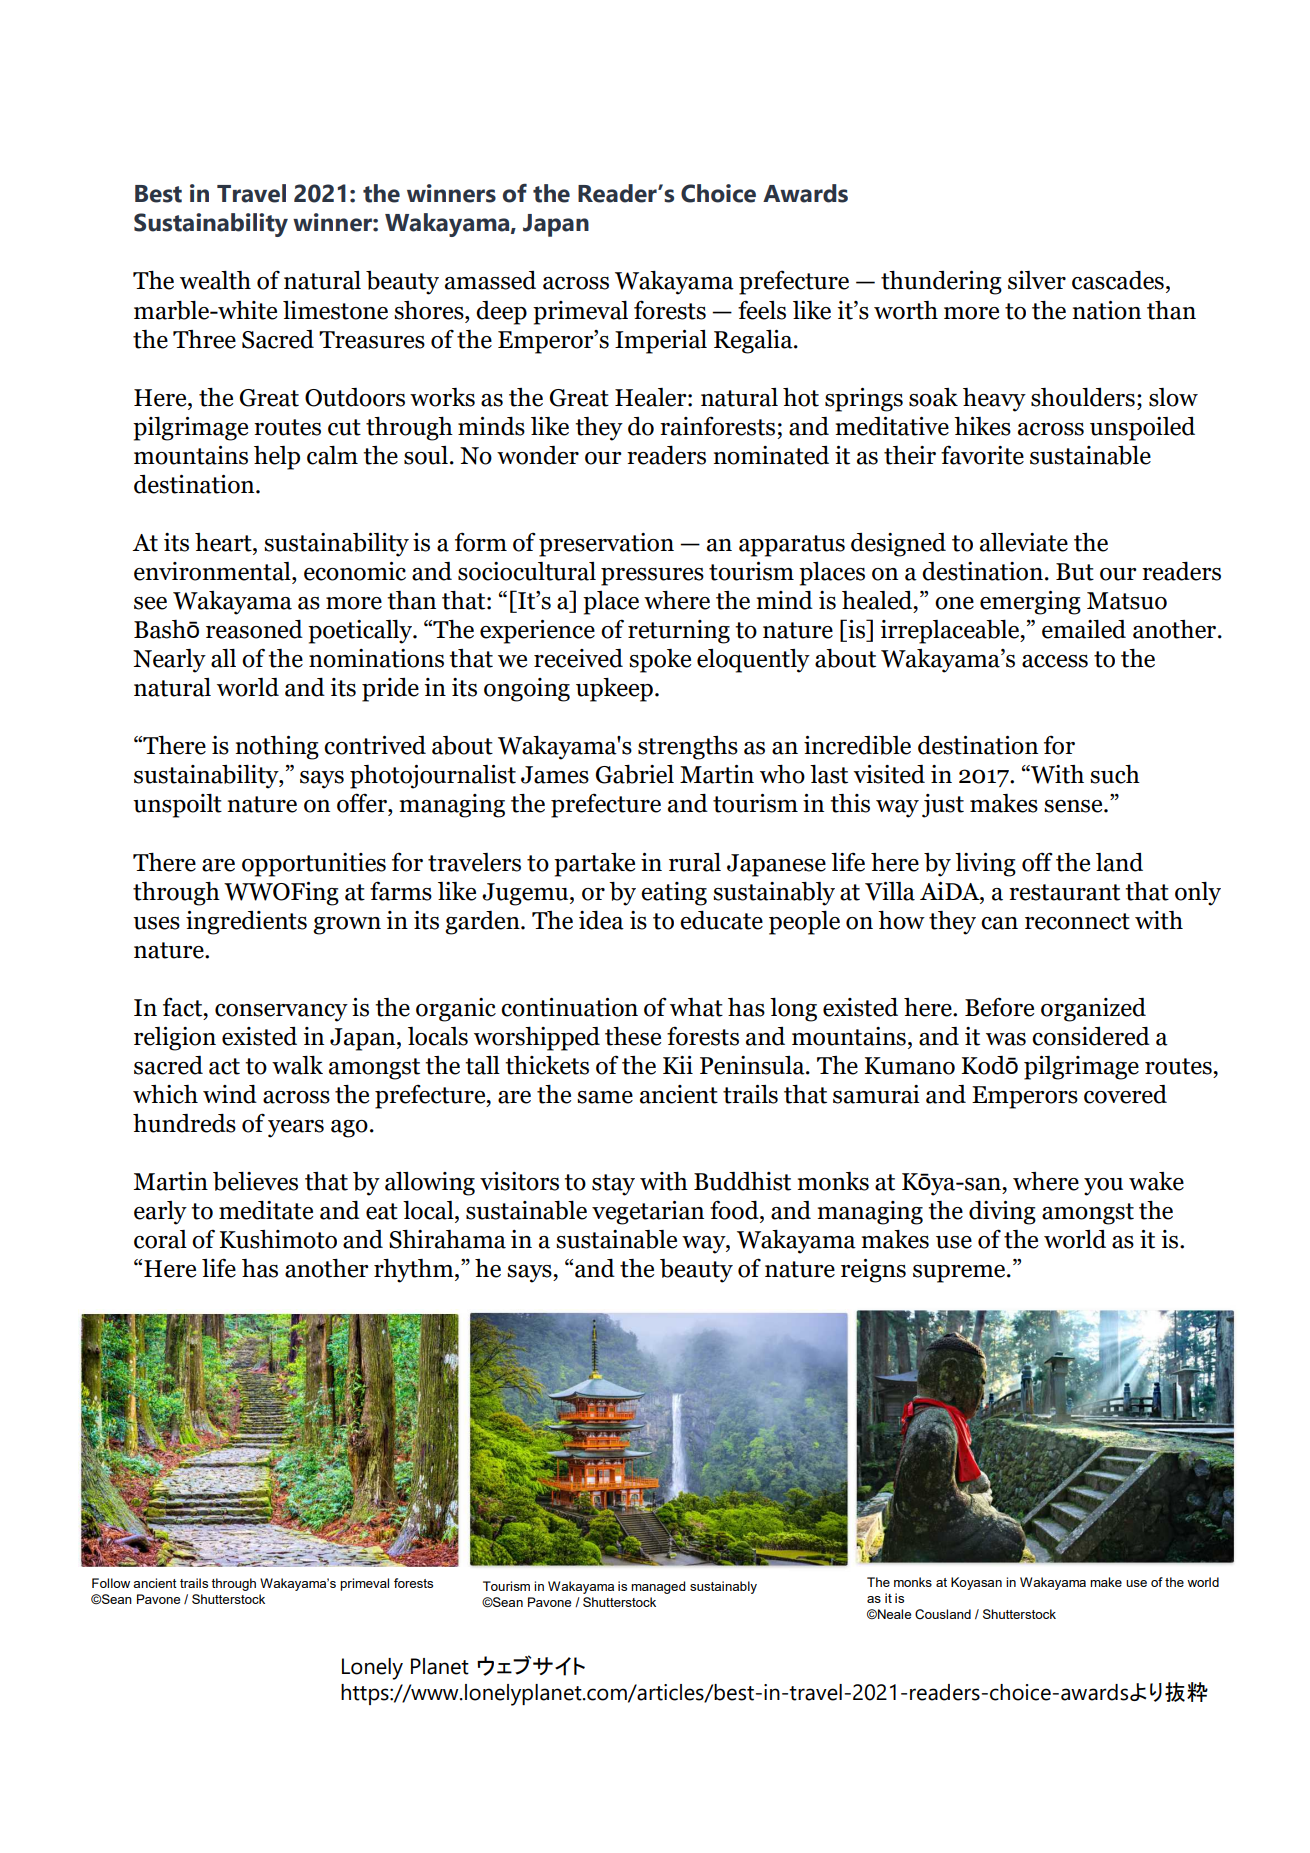 The width and height of the screenshot is (1310, 1853). What do you see at coordinates (204, 339) in the screenshot?
I see `Three` at bounding box center [204, 339].
